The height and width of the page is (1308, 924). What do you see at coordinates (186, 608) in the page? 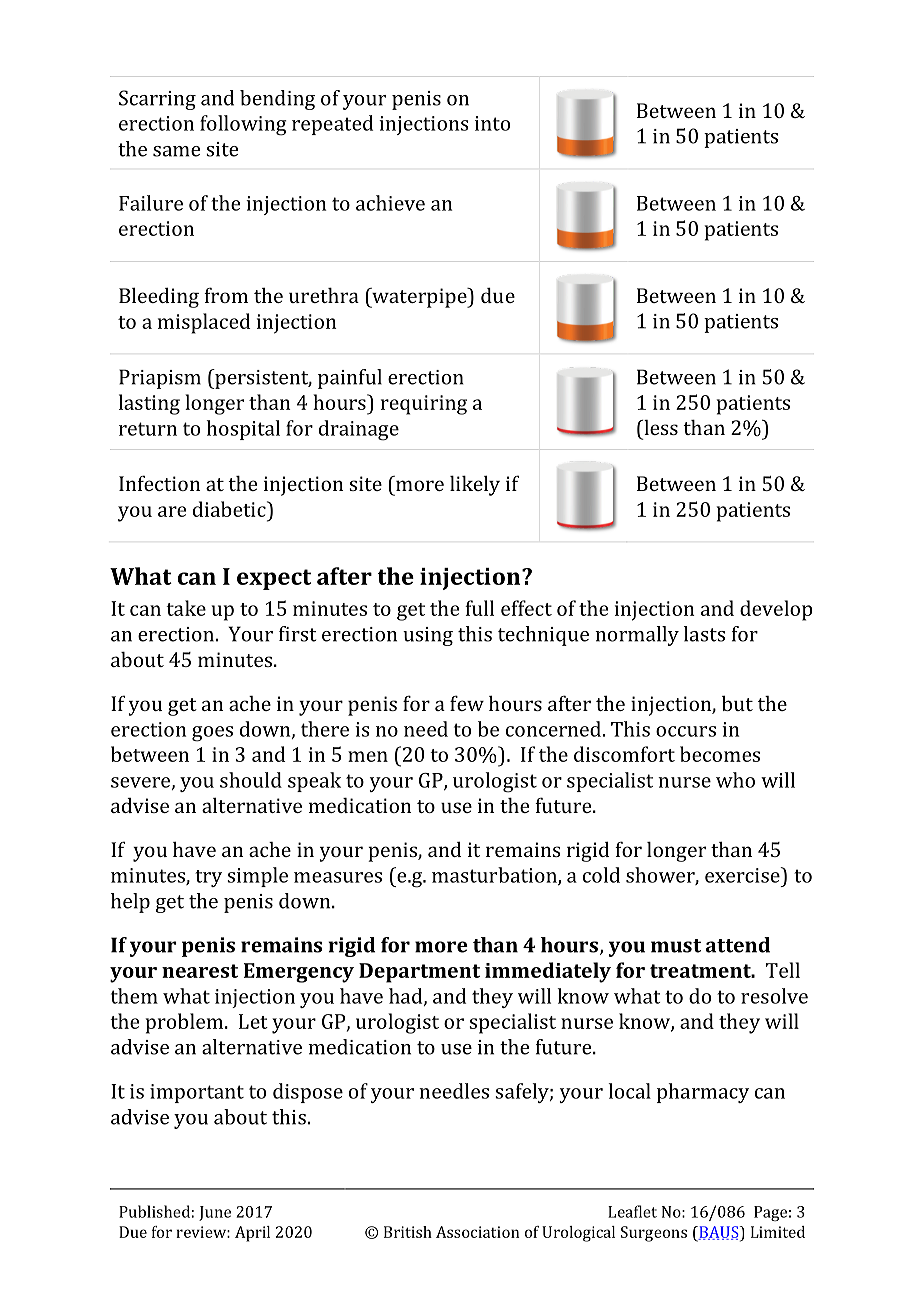
I see `take` at bounding box center [186, 608].
